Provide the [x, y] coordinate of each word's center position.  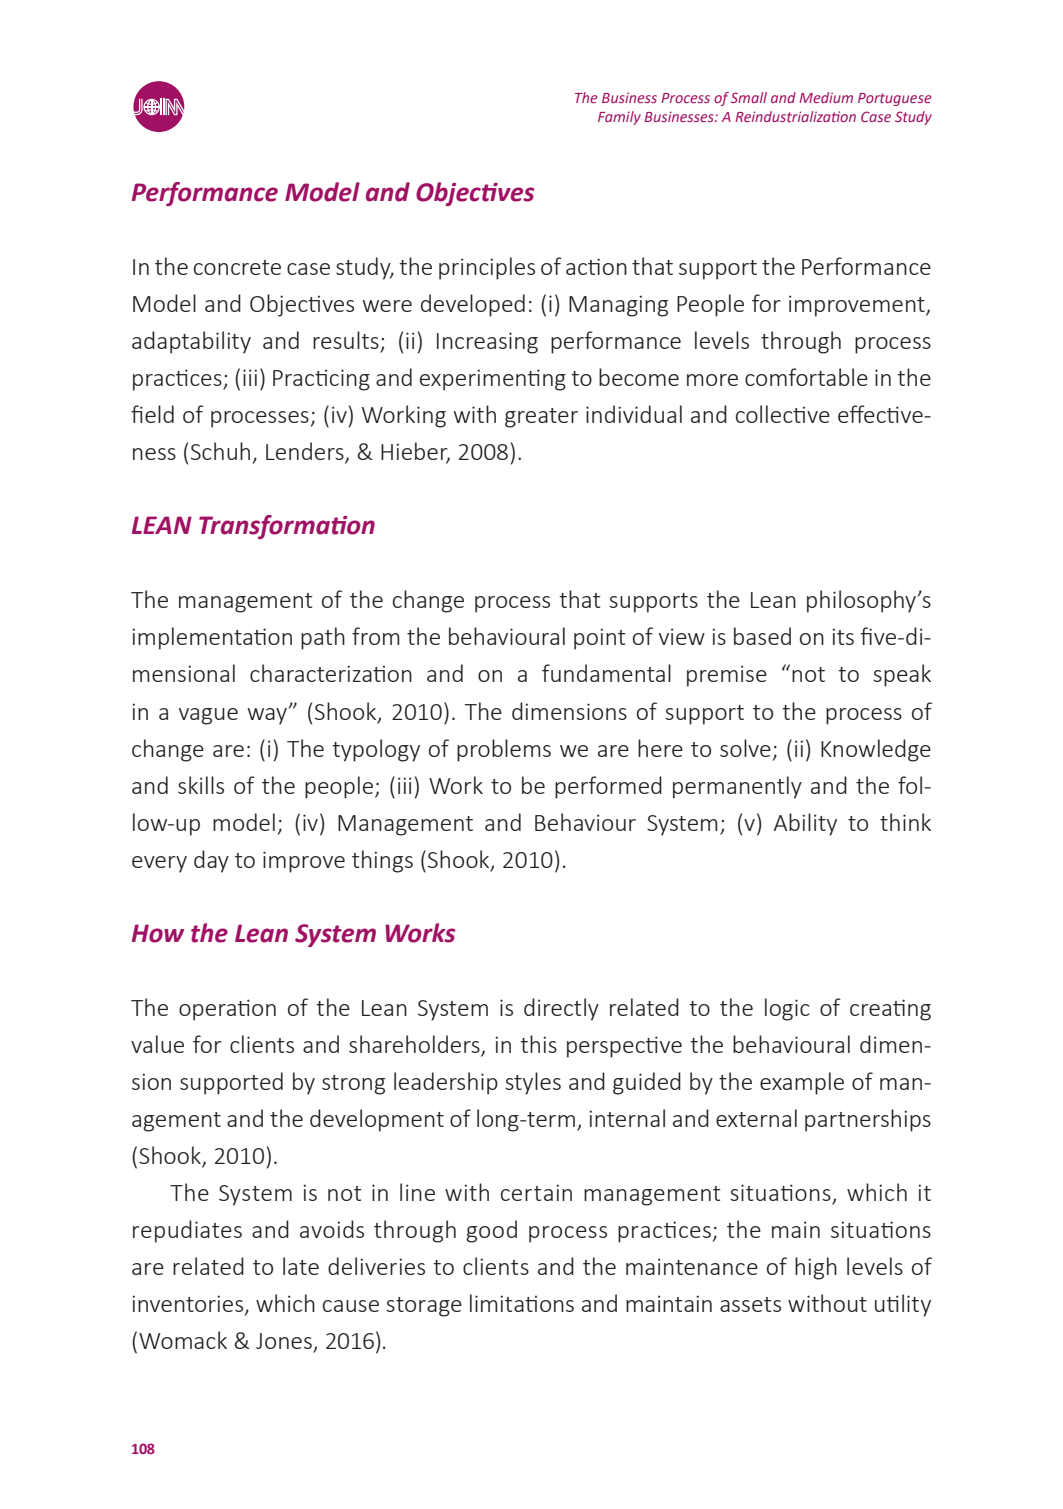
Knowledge [876, 750]
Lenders [306, 452]
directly [561, 1009]
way [267, 716]
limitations [522, 1303]
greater [541, 418]
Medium [826, 97]
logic [787, 1009]
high [816, 1268]
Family [619, 118]
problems [504, 750]
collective [783, 414]
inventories [187, 1303]
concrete [237, 267]
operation [227, 1010]
